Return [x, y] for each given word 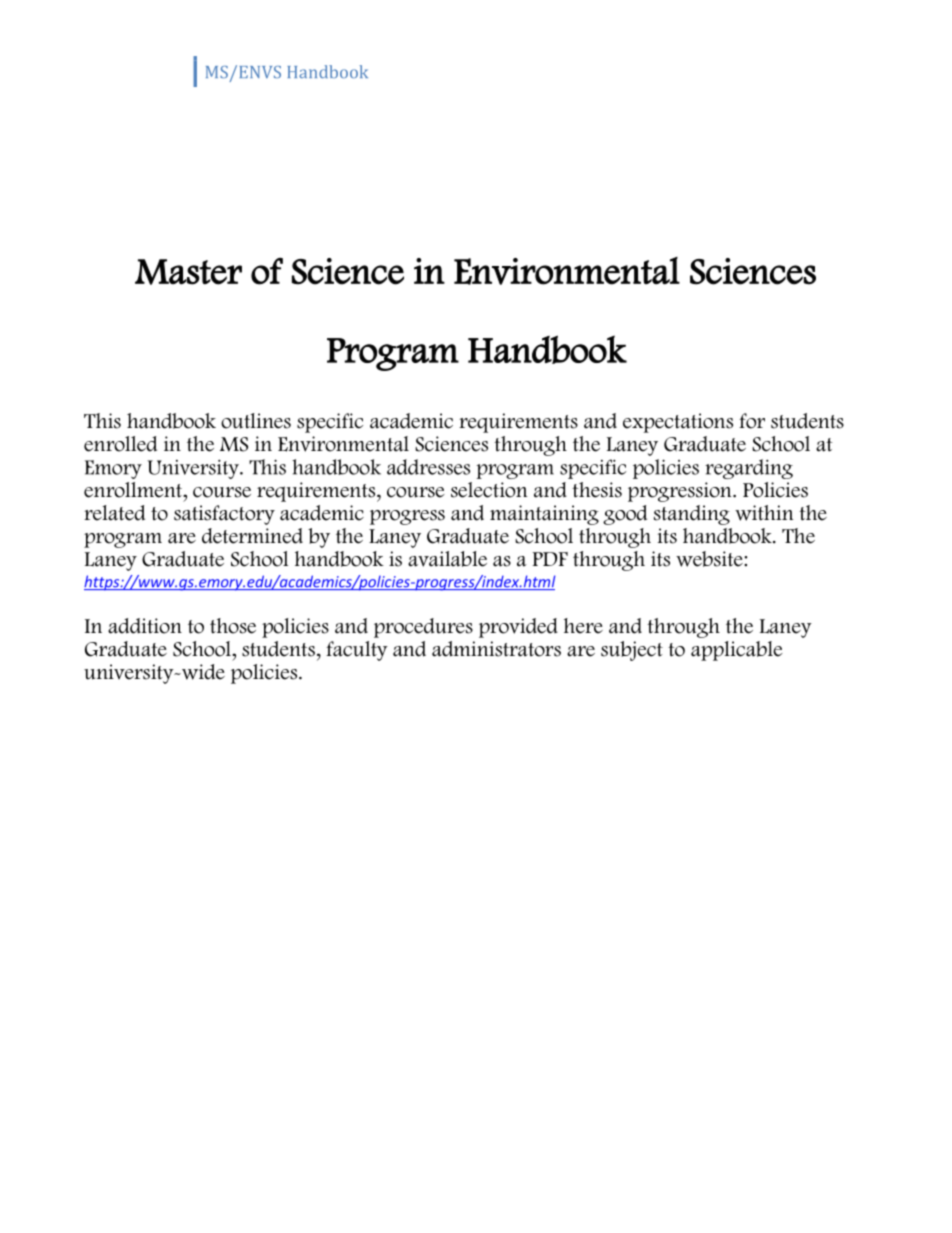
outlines [256, 421]
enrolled [120, 444]
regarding [749, 469]
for [752, 421]
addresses [428, 467]
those [233, 626]
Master [188, 272]
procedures [423, 628]
